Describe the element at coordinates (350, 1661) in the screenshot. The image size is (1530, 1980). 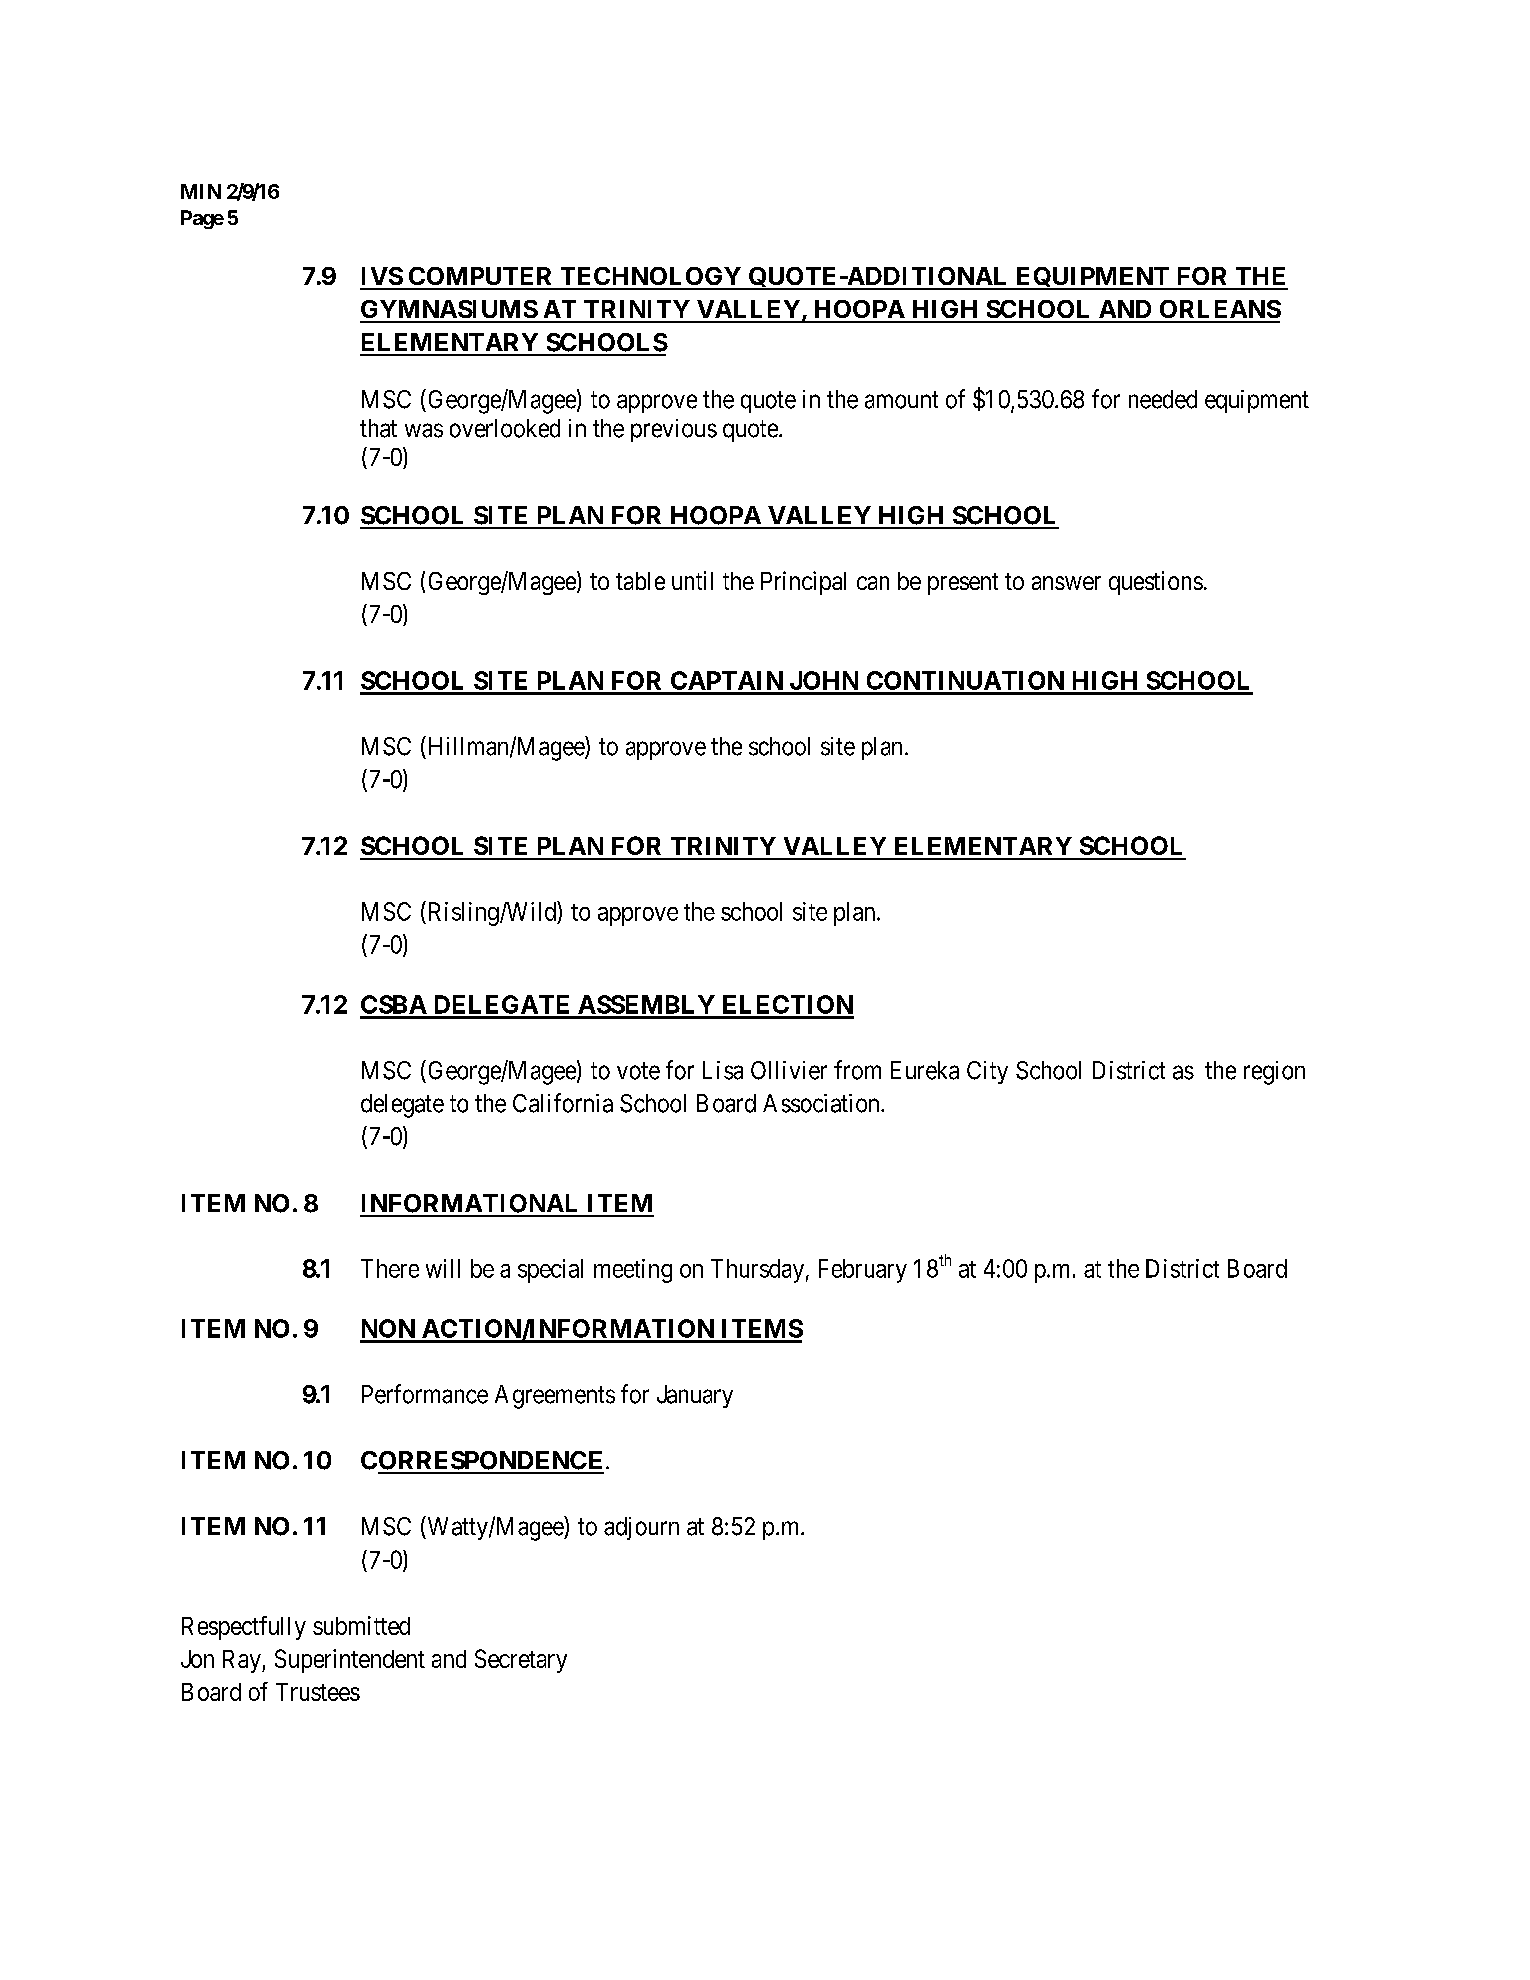
I see `Superintendent` at that location.
